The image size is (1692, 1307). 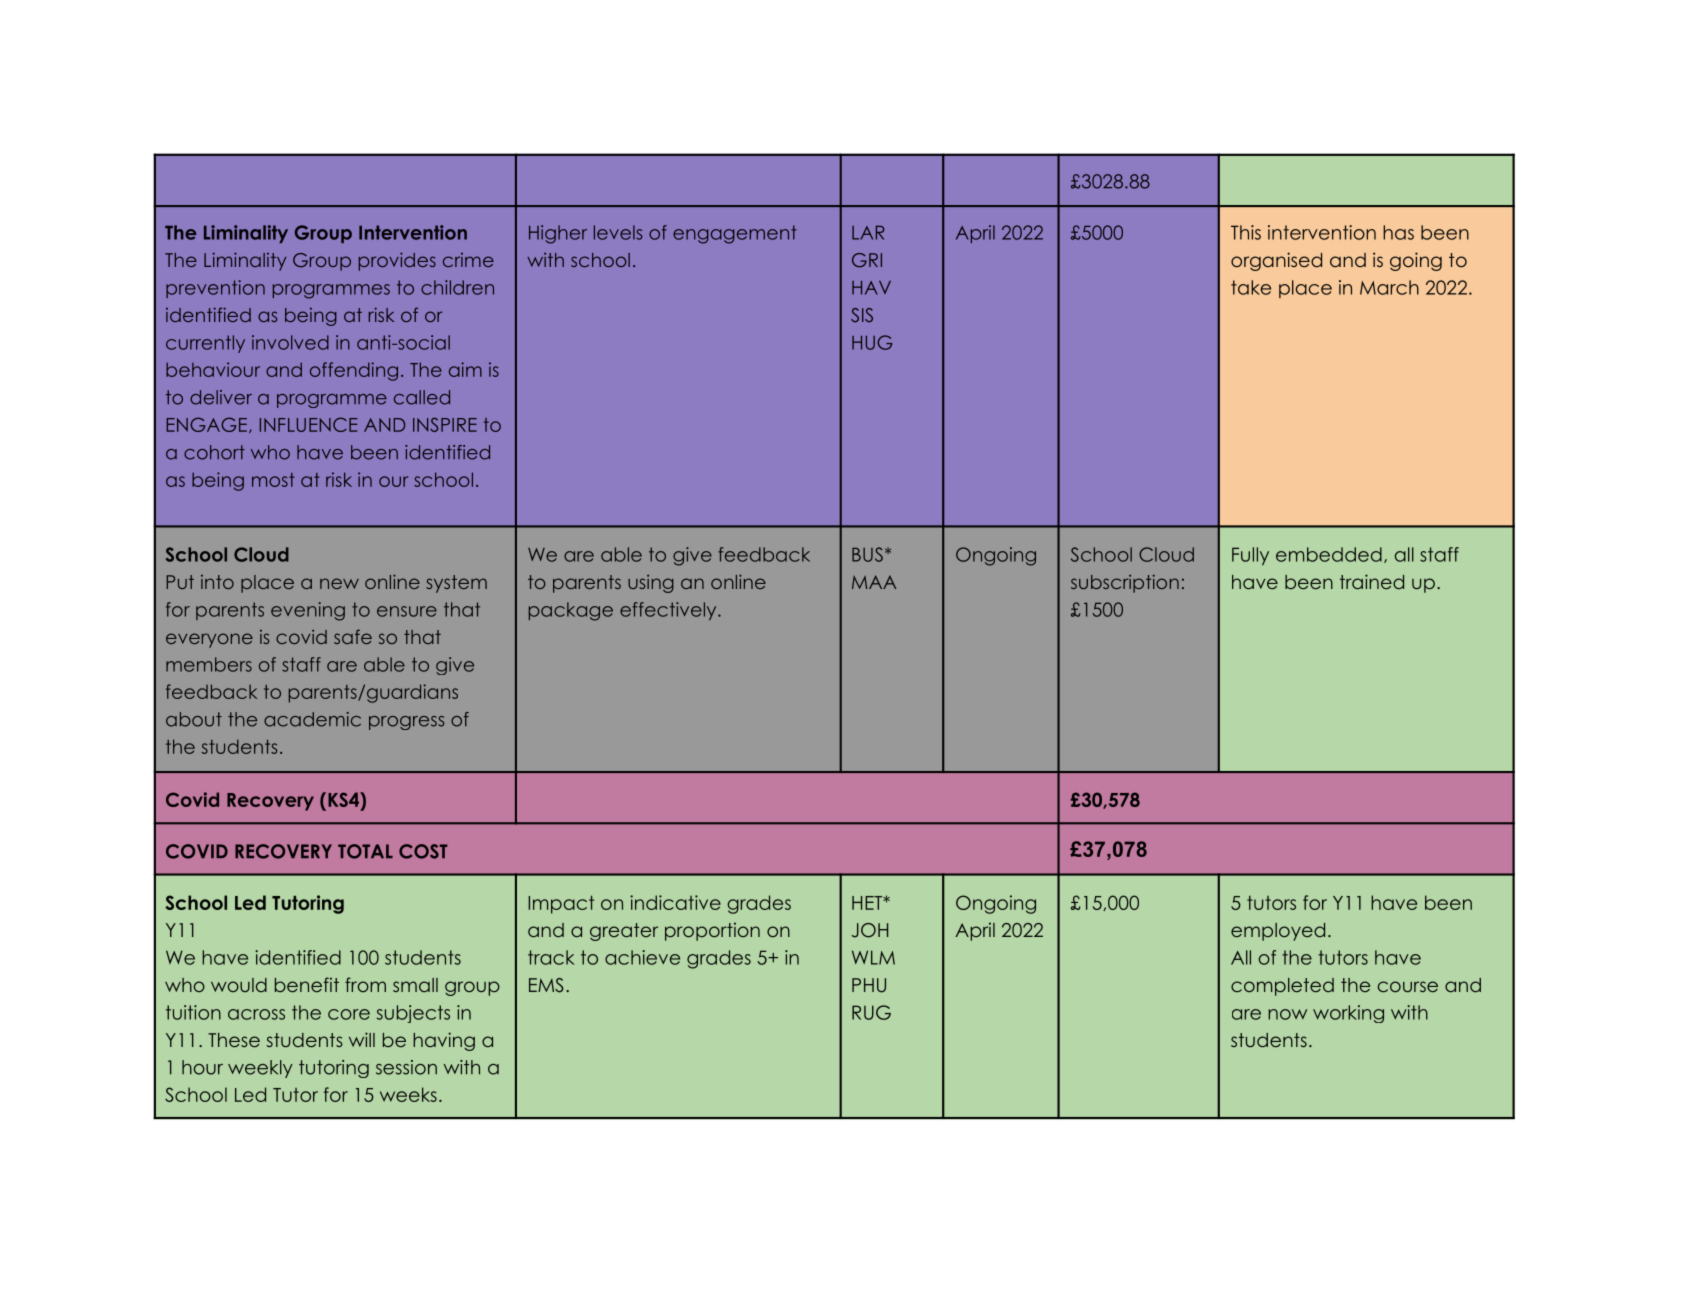 I want to click on trained, so click(x=1372, y=581).
